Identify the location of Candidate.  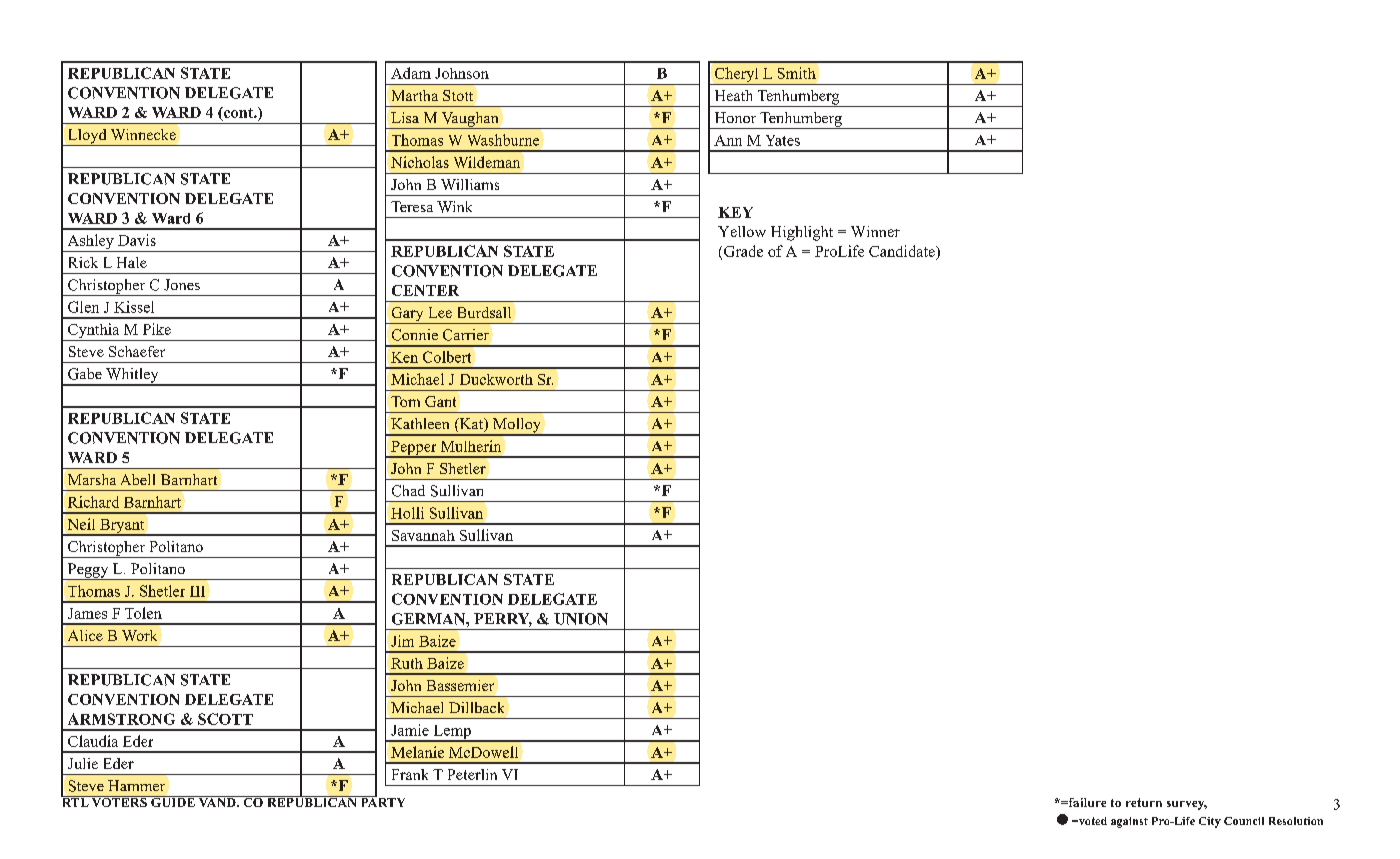
(903, 251).
